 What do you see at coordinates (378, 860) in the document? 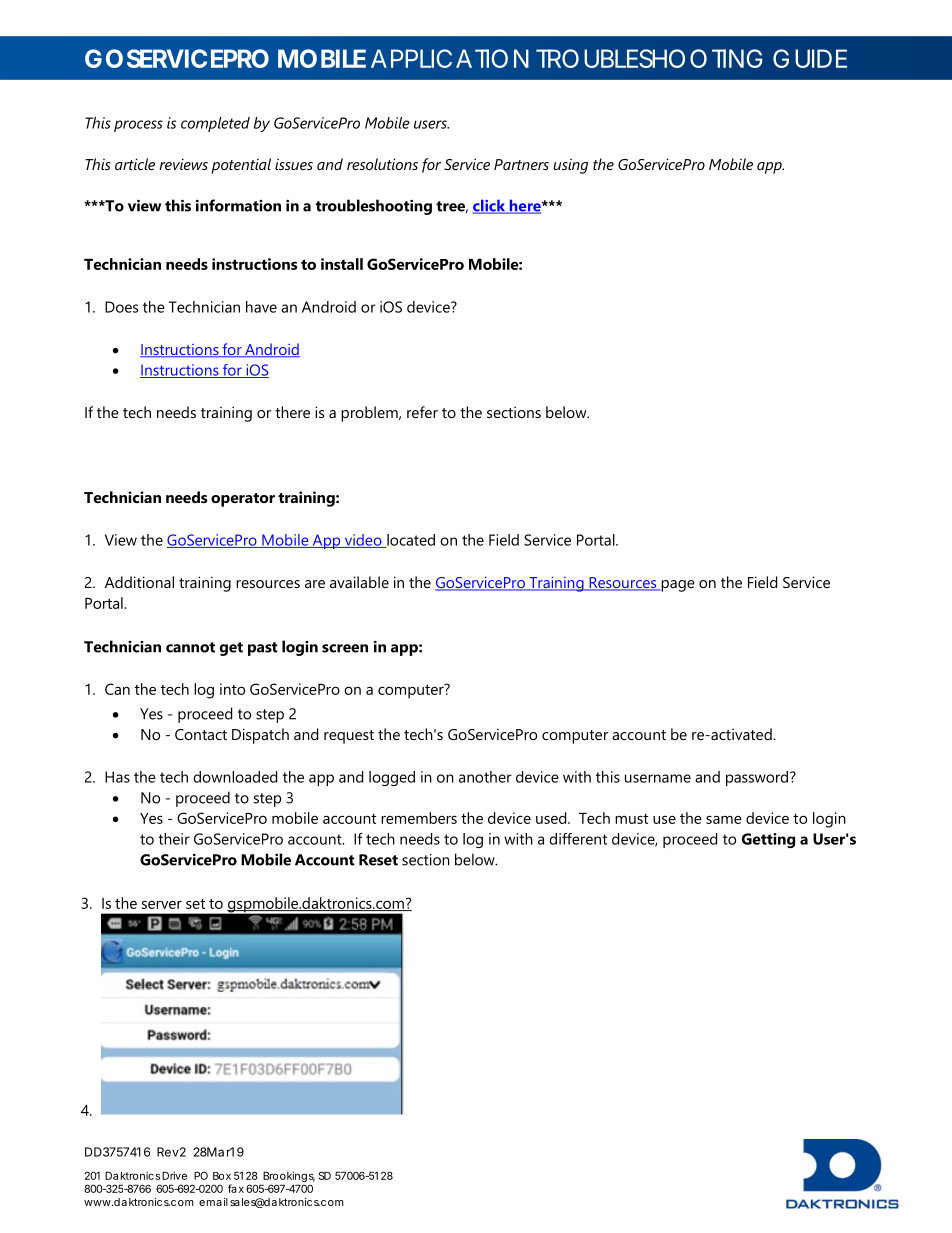
I see `Reset` at bounding box center [378, 860].
